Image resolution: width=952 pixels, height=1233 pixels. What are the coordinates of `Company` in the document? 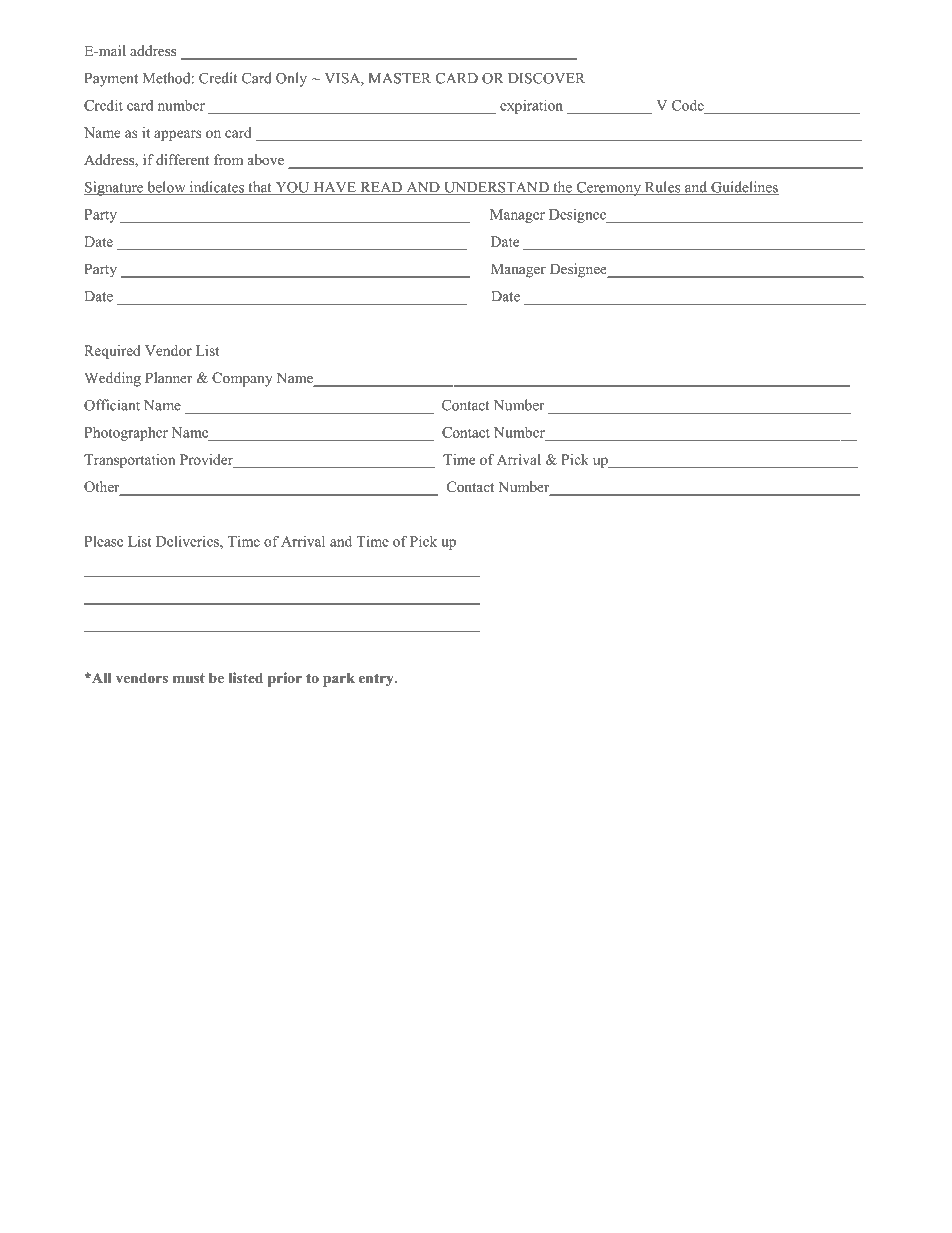 It's located at (242, 379).
